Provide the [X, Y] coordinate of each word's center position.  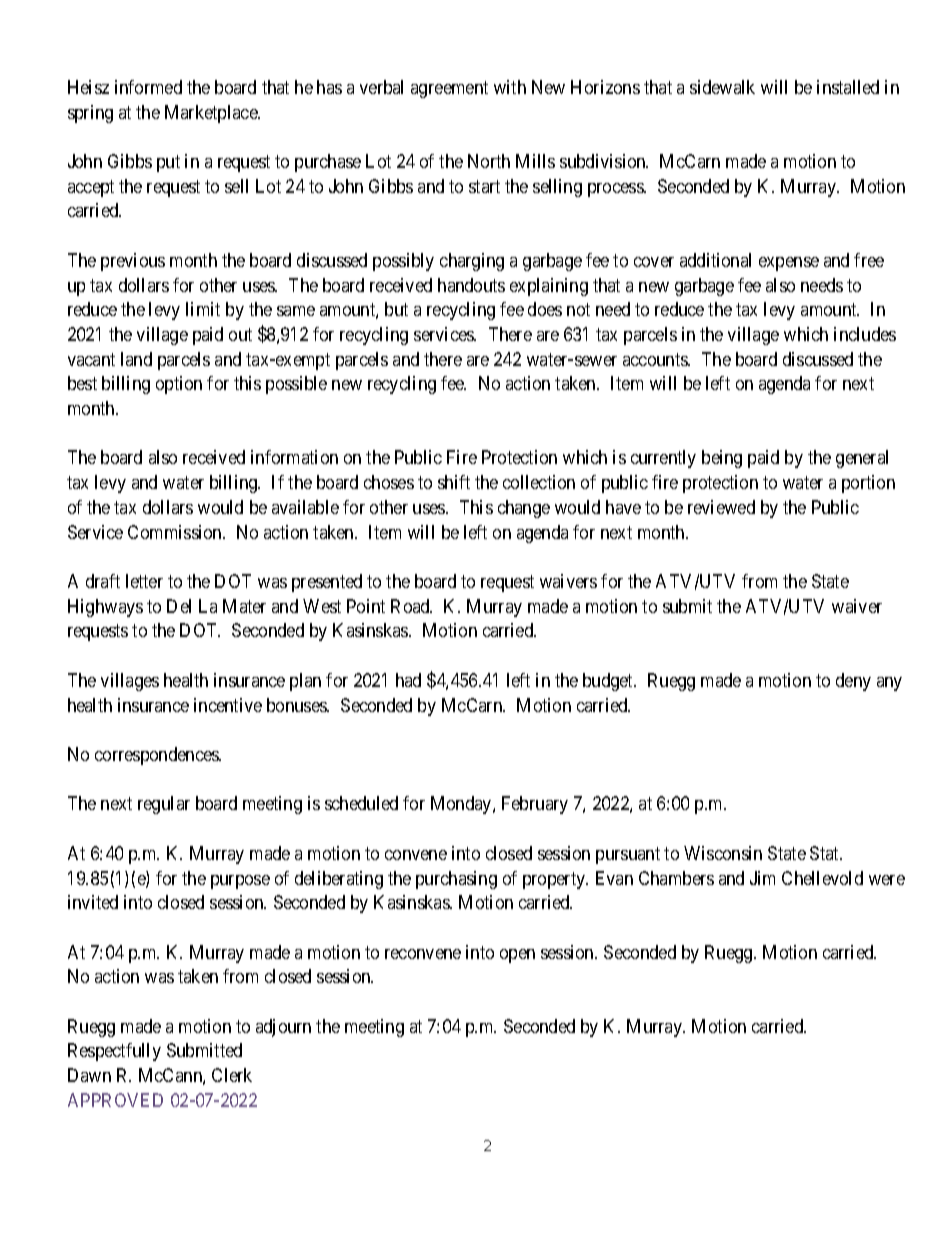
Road [411, 606]
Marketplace [212, 114]
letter [144, 581]
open [517, 956]
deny [853, 682]
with [510, 87]
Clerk [232, 1075]
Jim [762, 878]
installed [848, 87]
